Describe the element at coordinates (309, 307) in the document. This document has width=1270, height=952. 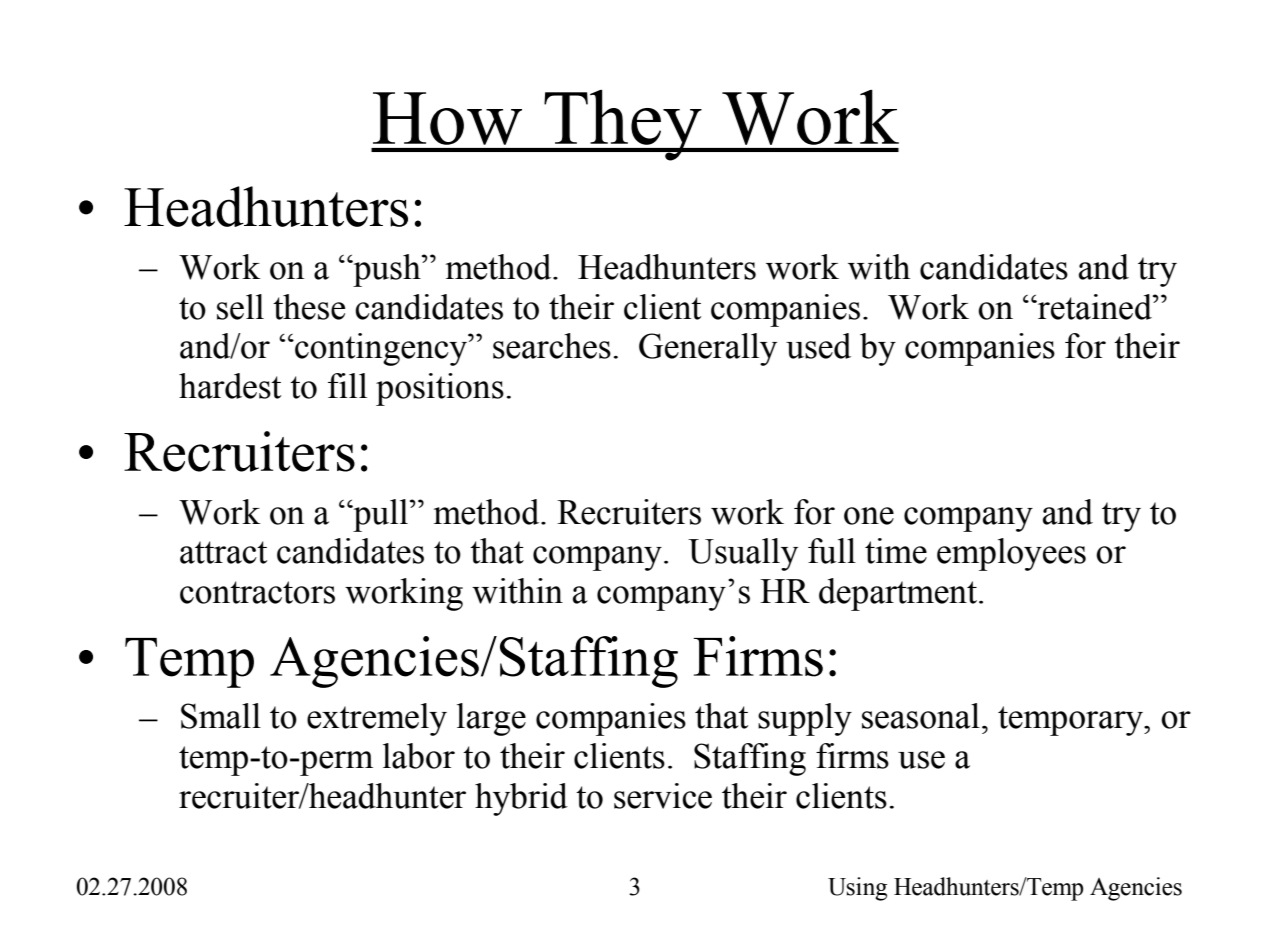
I see `these` at that location.
